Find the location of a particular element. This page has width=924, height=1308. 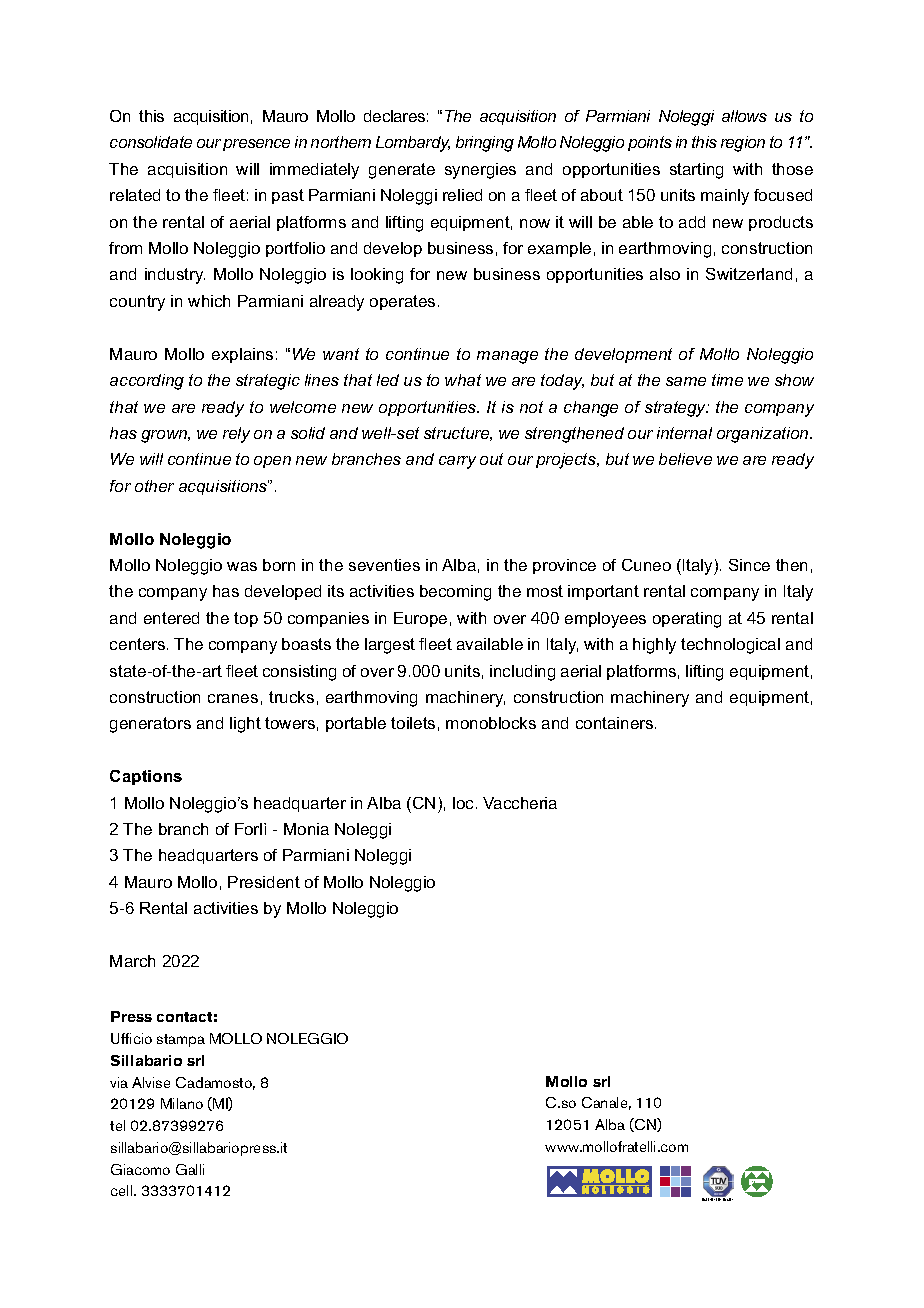

other is located at coordinates (154, 486).
